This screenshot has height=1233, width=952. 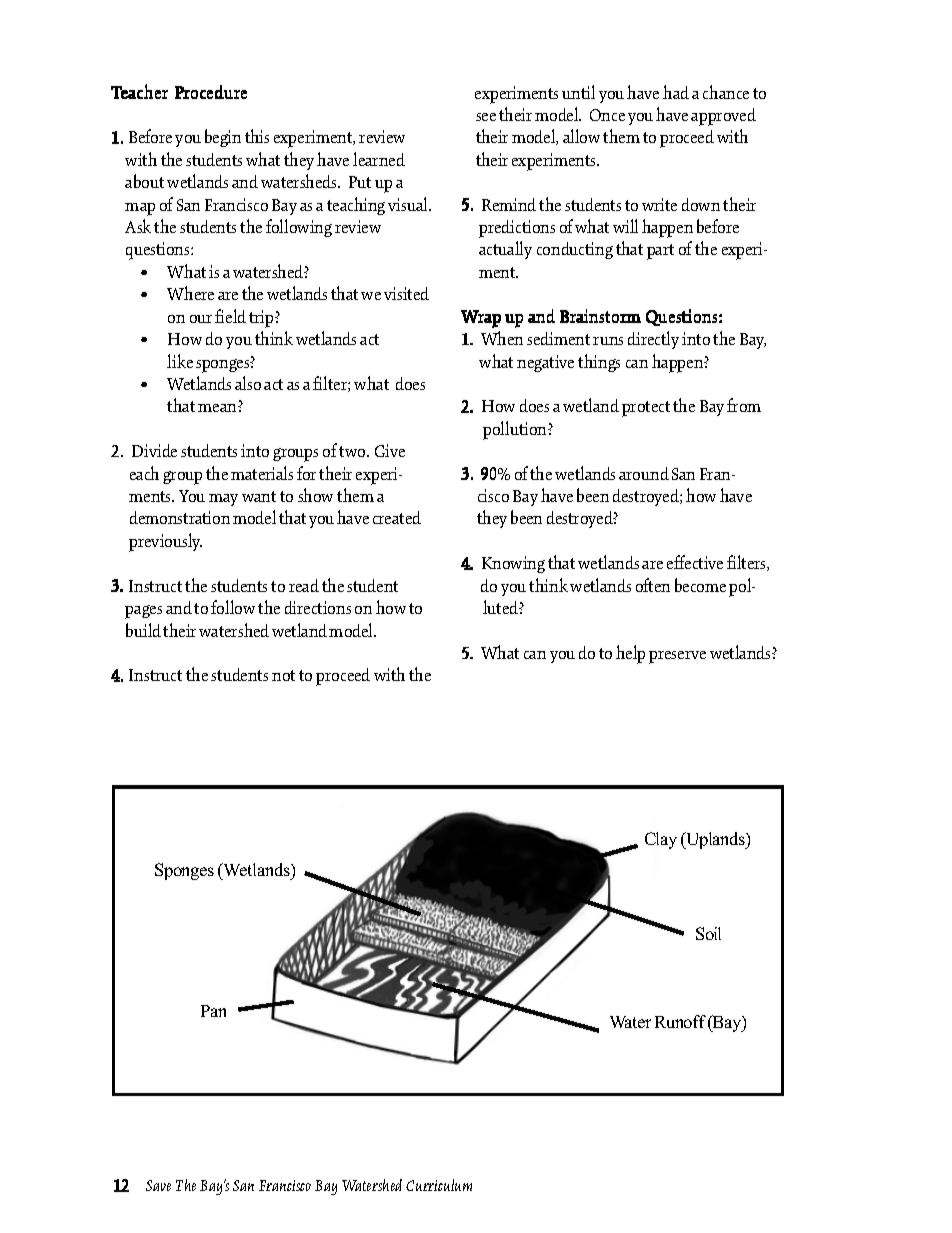 I want to click on had, so click(x=676, y=92).
